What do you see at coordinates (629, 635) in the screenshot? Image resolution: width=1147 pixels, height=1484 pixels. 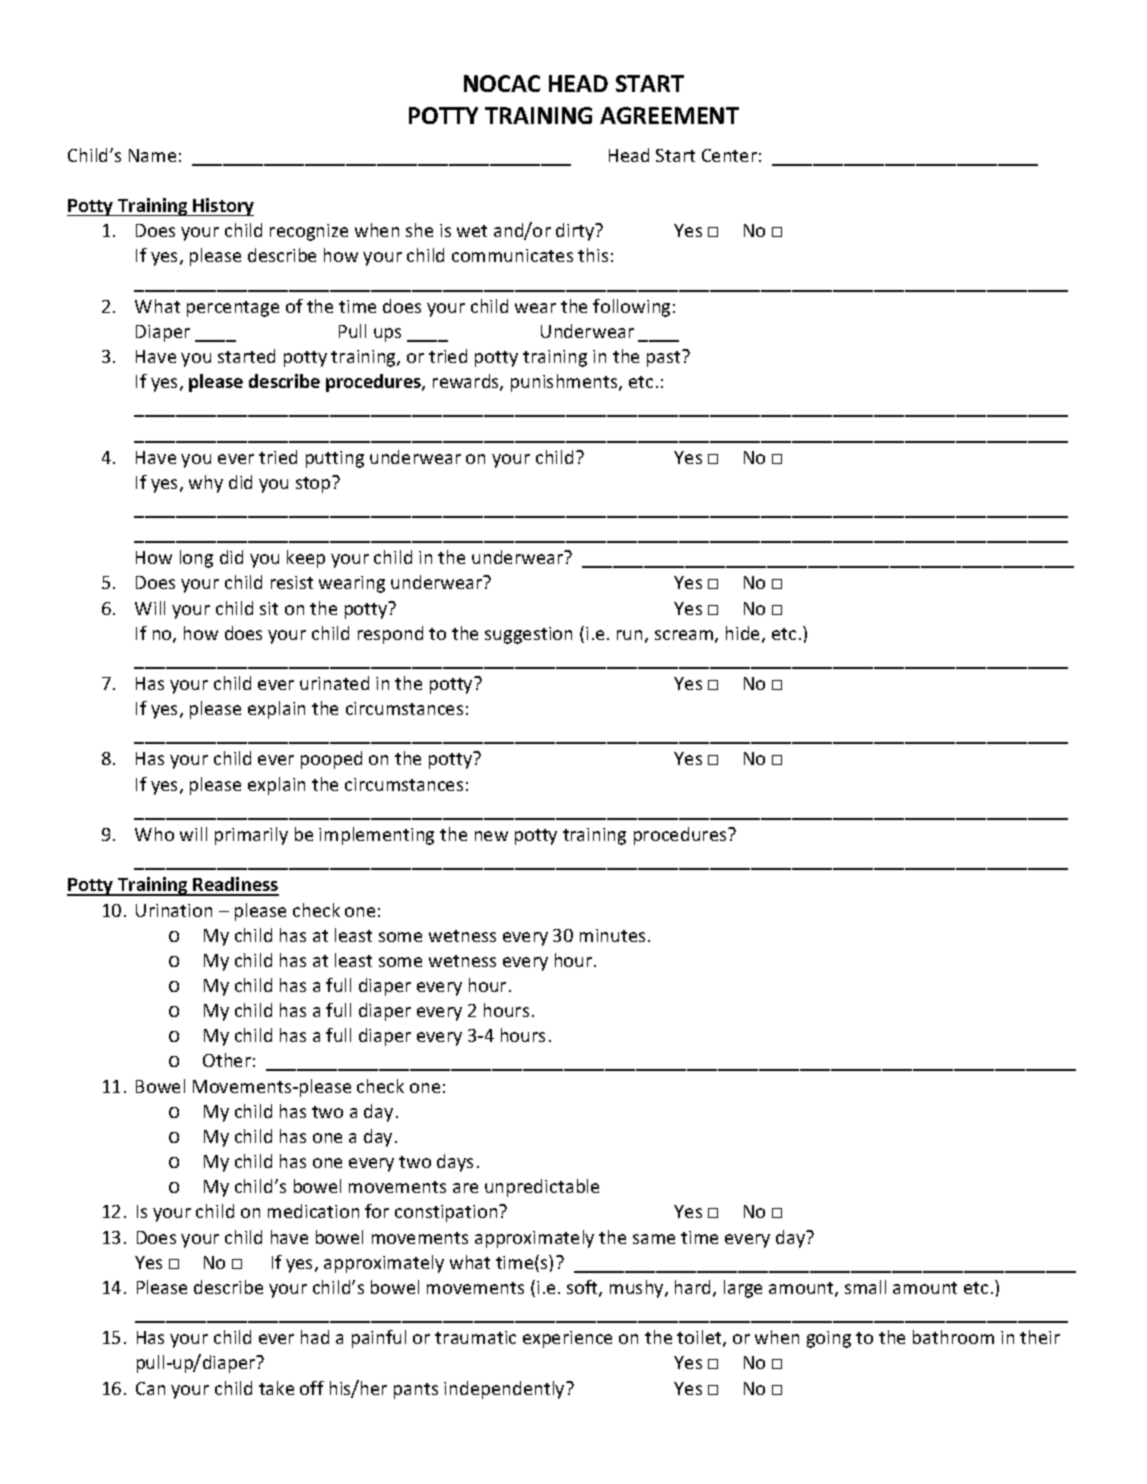 I see `run` at bounding box center [629, 635].
